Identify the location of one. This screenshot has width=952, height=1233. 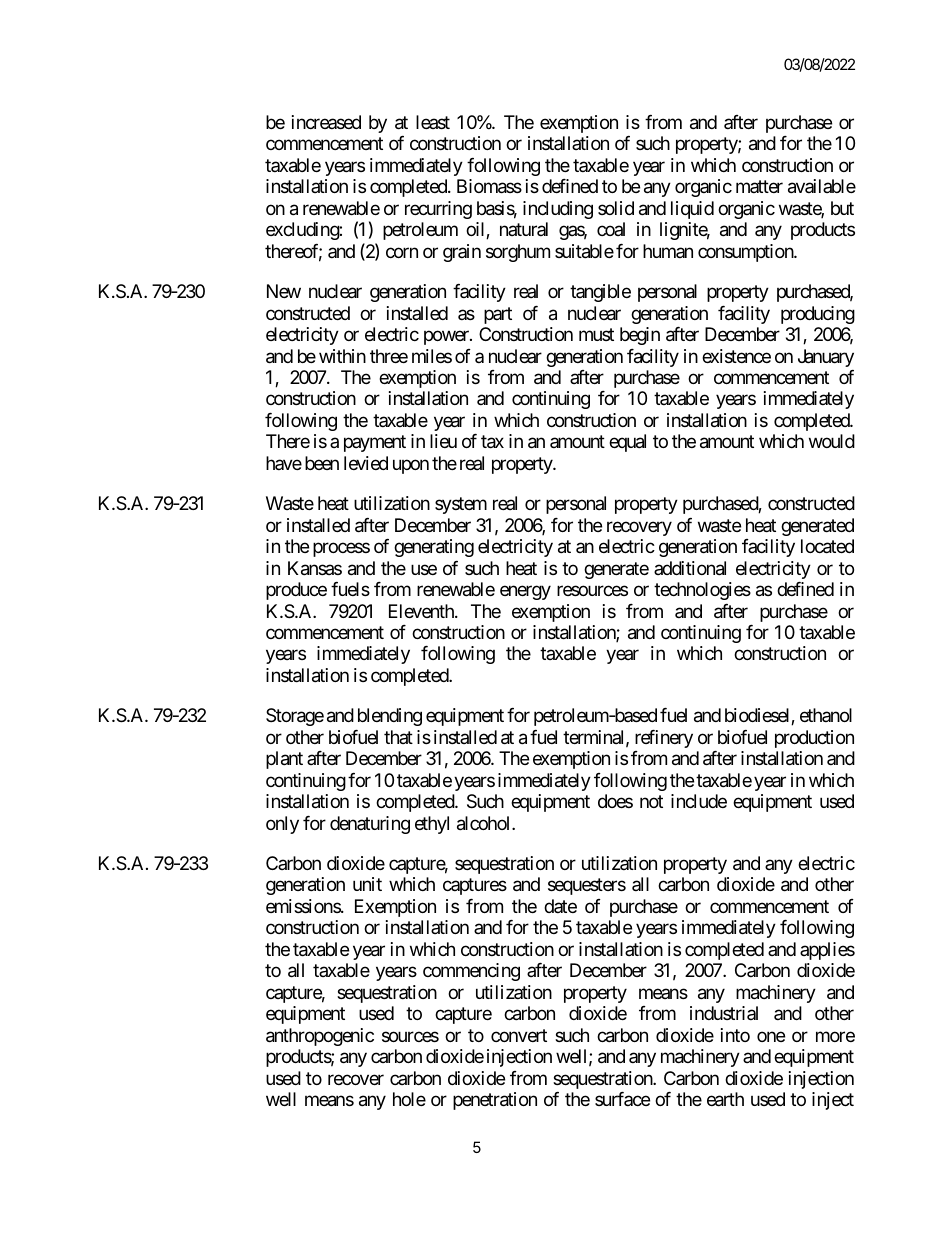
(771, 1036).
